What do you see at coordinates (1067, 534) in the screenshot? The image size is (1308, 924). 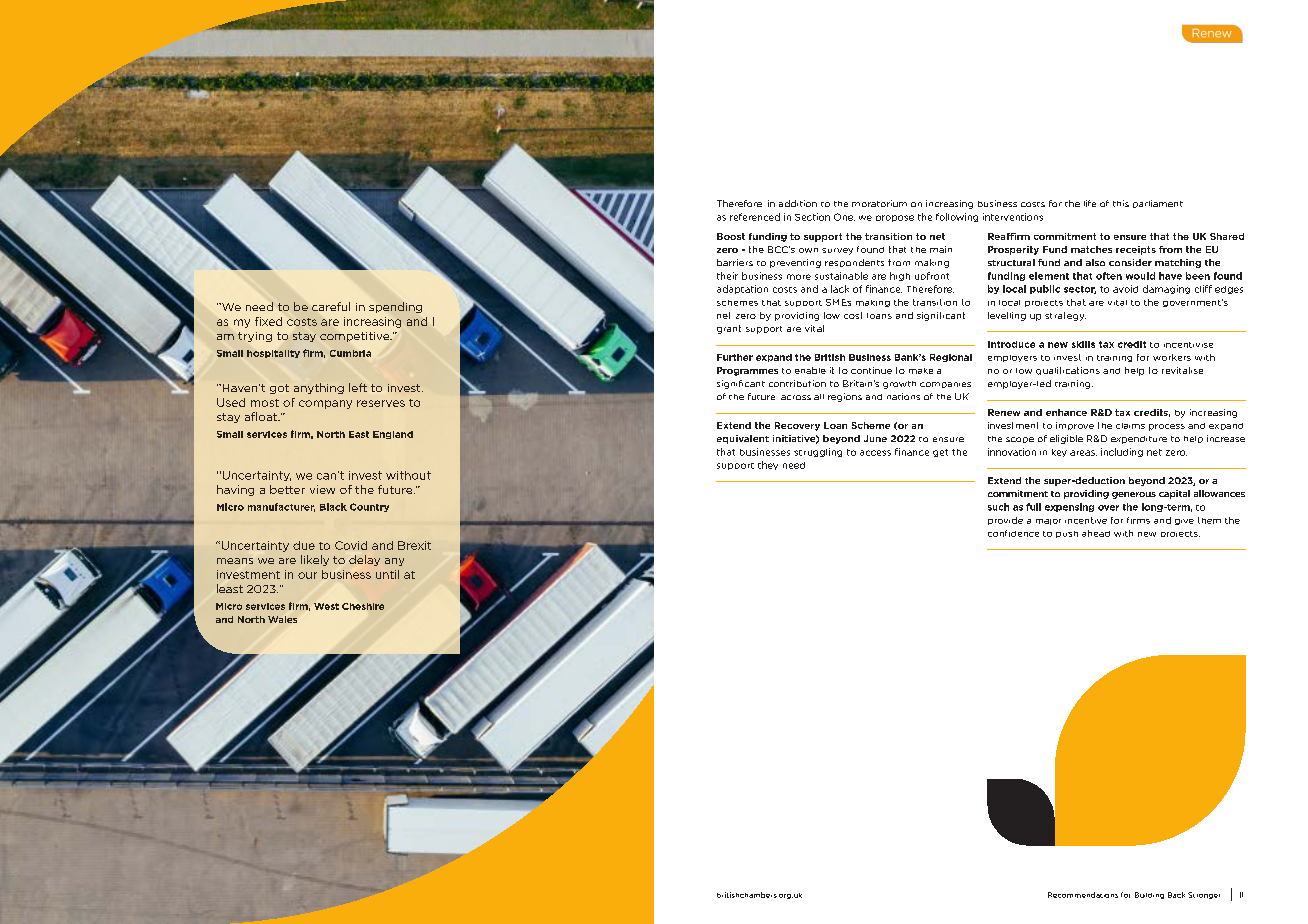 I see `push` at bounding box center [1067, 534].
